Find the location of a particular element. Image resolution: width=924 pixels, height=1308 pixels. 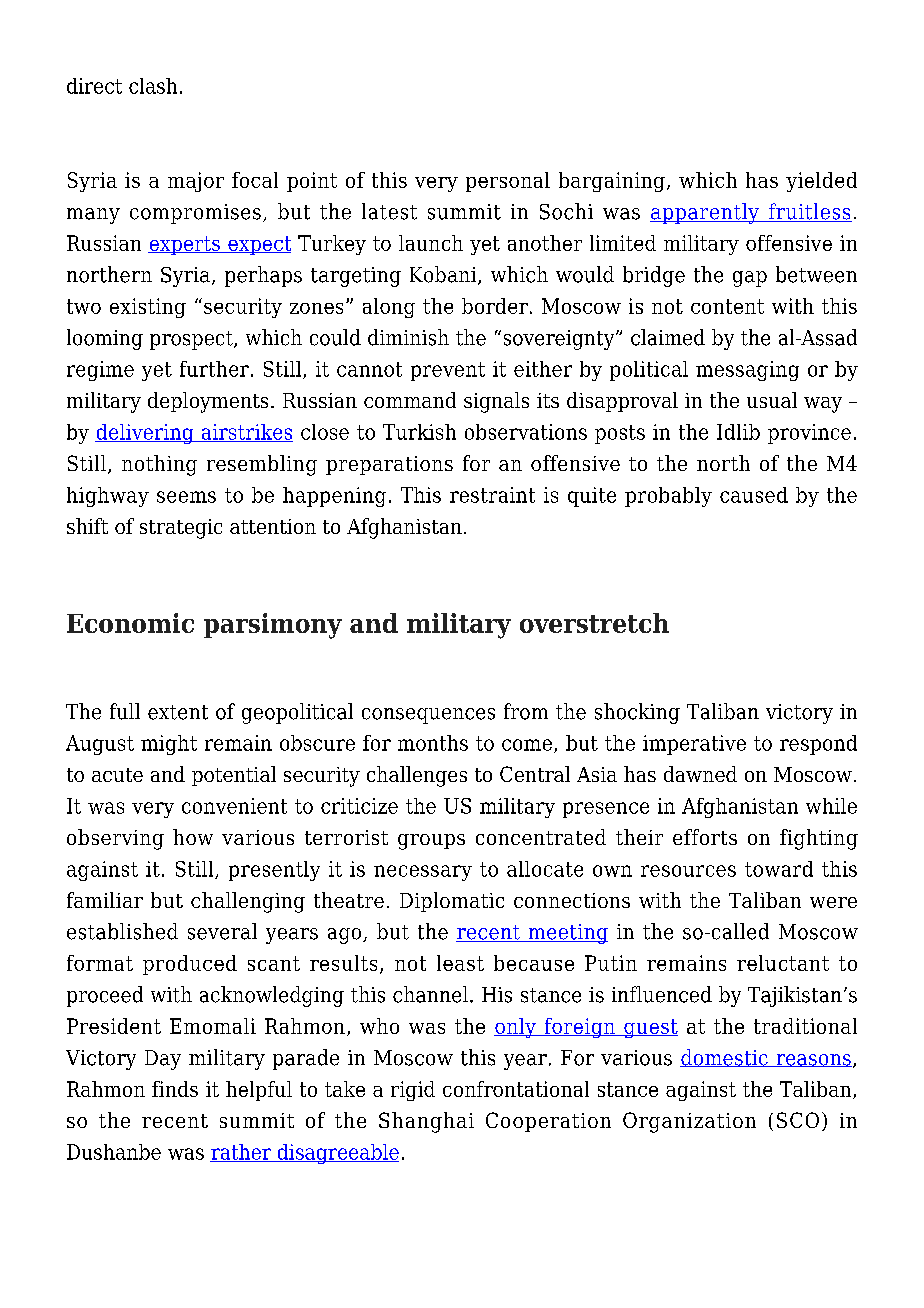

finds is located at coordinates (175, 1089).
